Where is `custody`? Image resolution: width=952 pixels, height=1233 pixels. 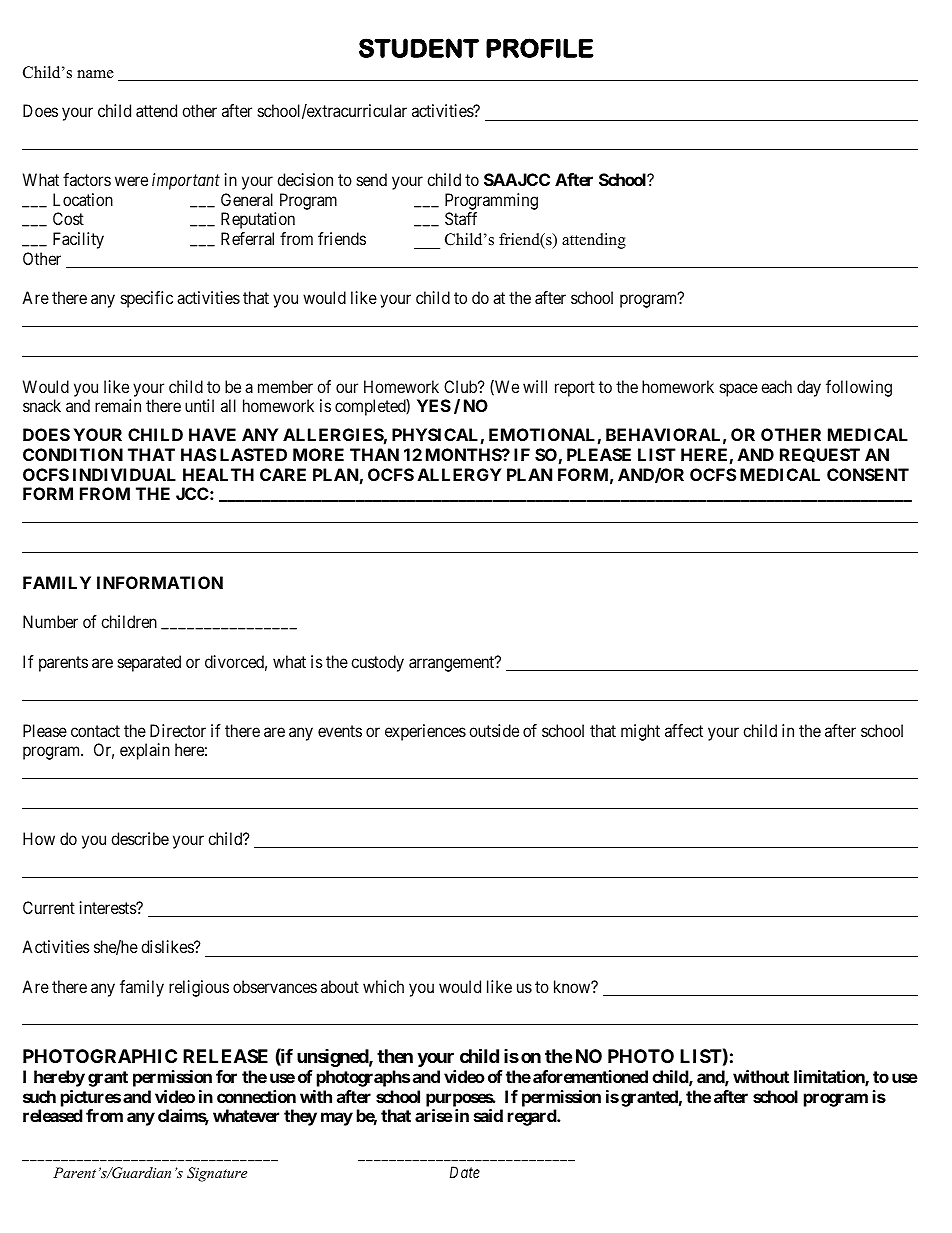 custody is located at coordinates (377, 663).
